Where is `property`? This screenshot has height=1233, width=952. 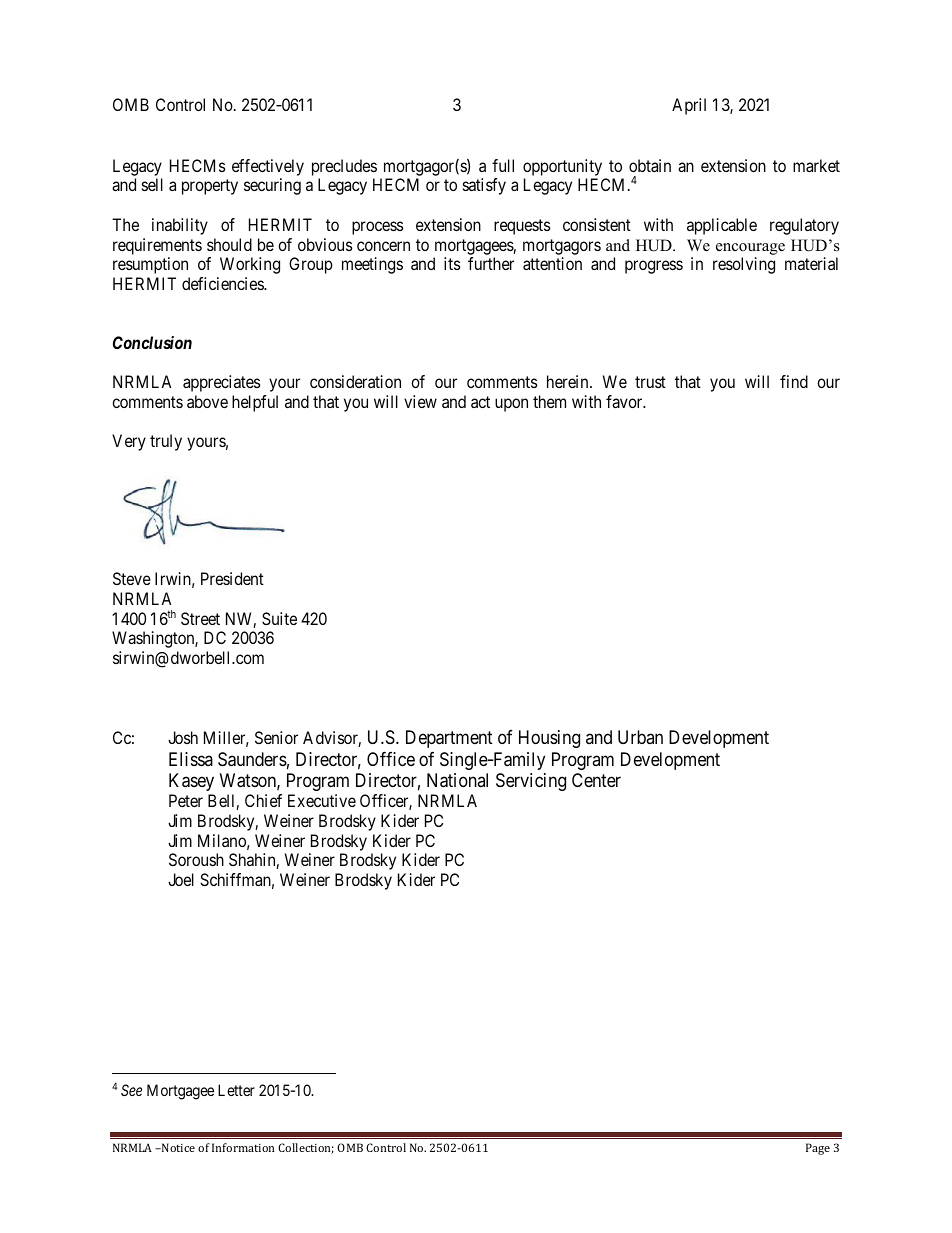
property is located at coordinates (210, 187).
